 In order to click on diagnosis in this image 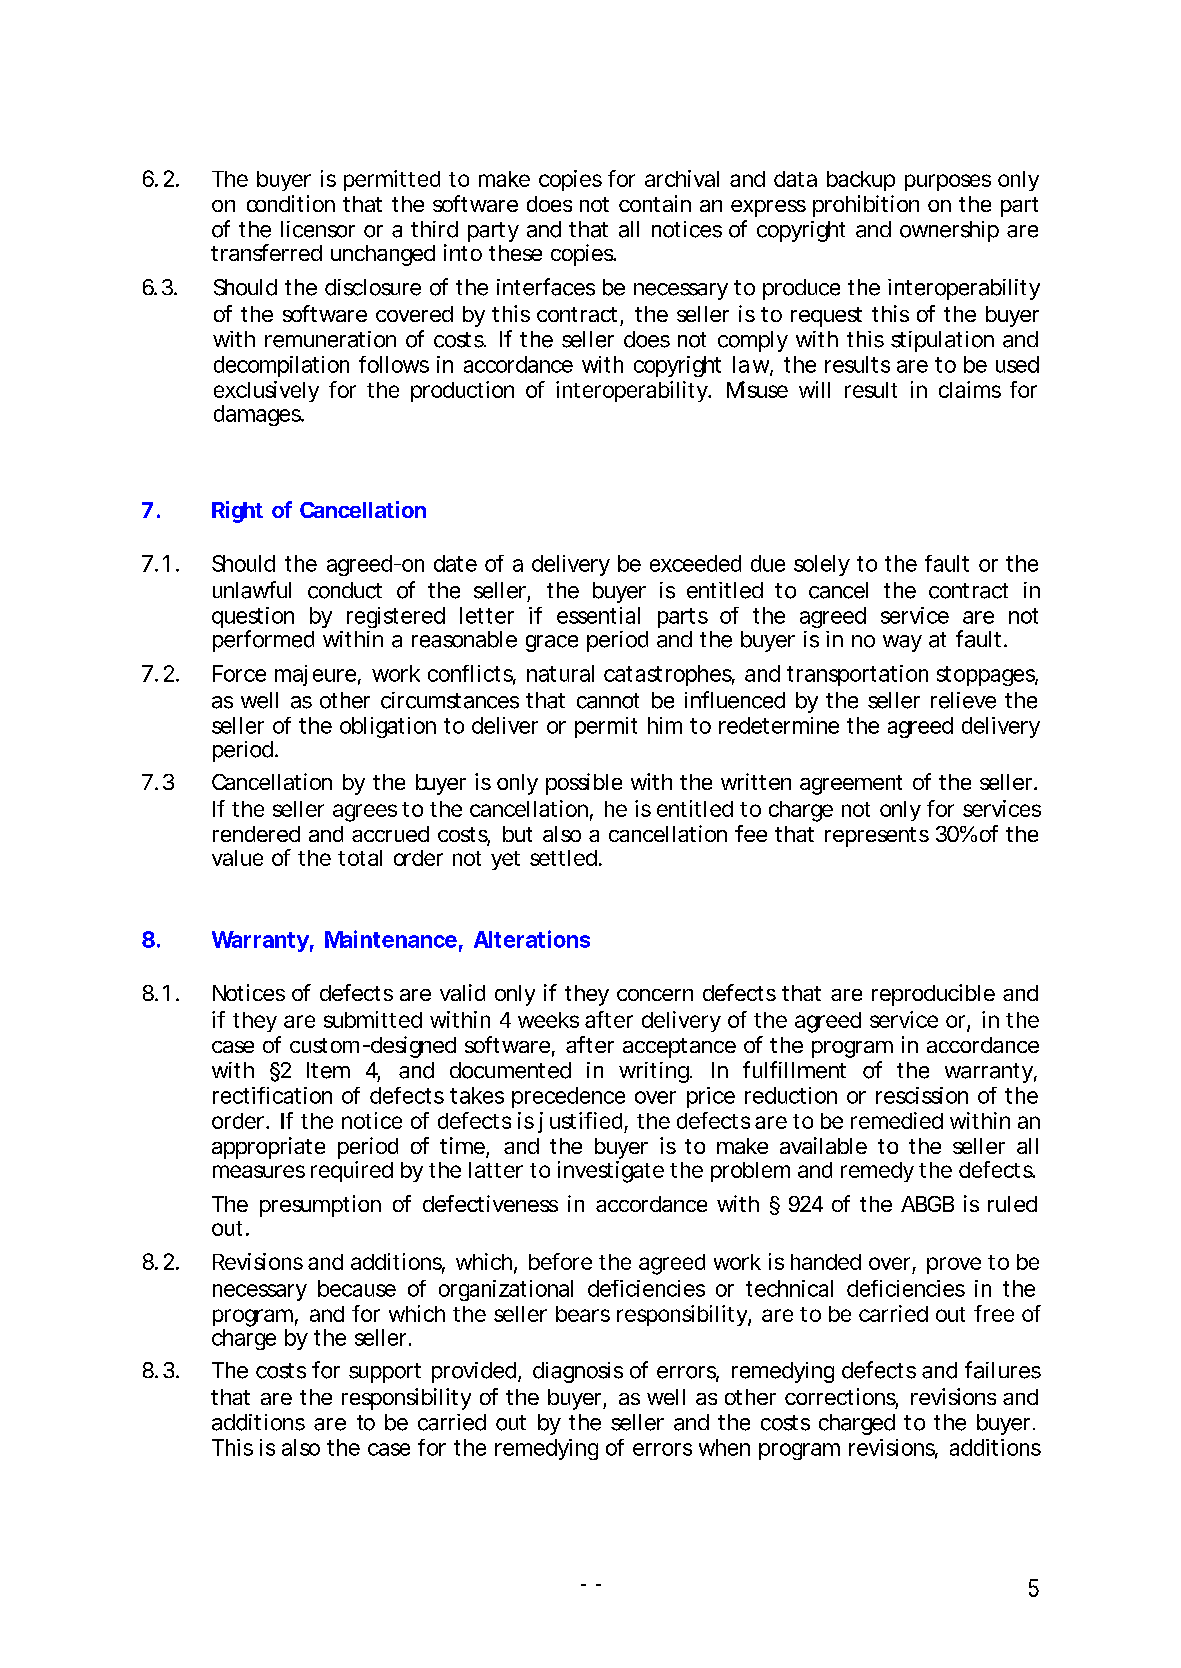, I will do `click(578, 1372)`.
